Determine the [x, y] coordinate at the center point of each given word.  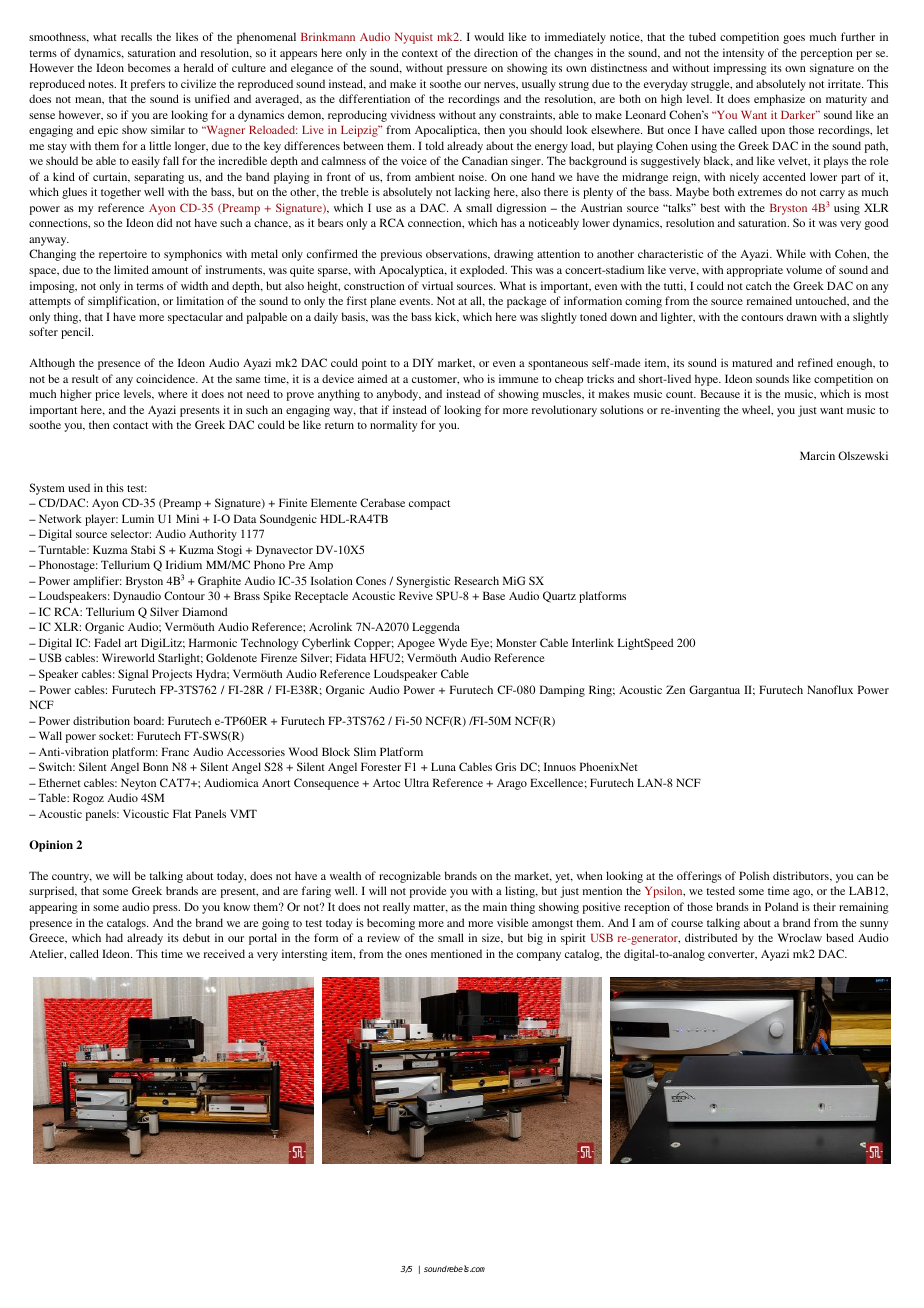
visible [513, 922]
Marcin [817, 455]
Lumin [138, 518]
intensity [743, 54]
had [114, 937]
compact [429, 505]
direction [496, 52]
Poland [781, 906]
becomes [149, 67]
